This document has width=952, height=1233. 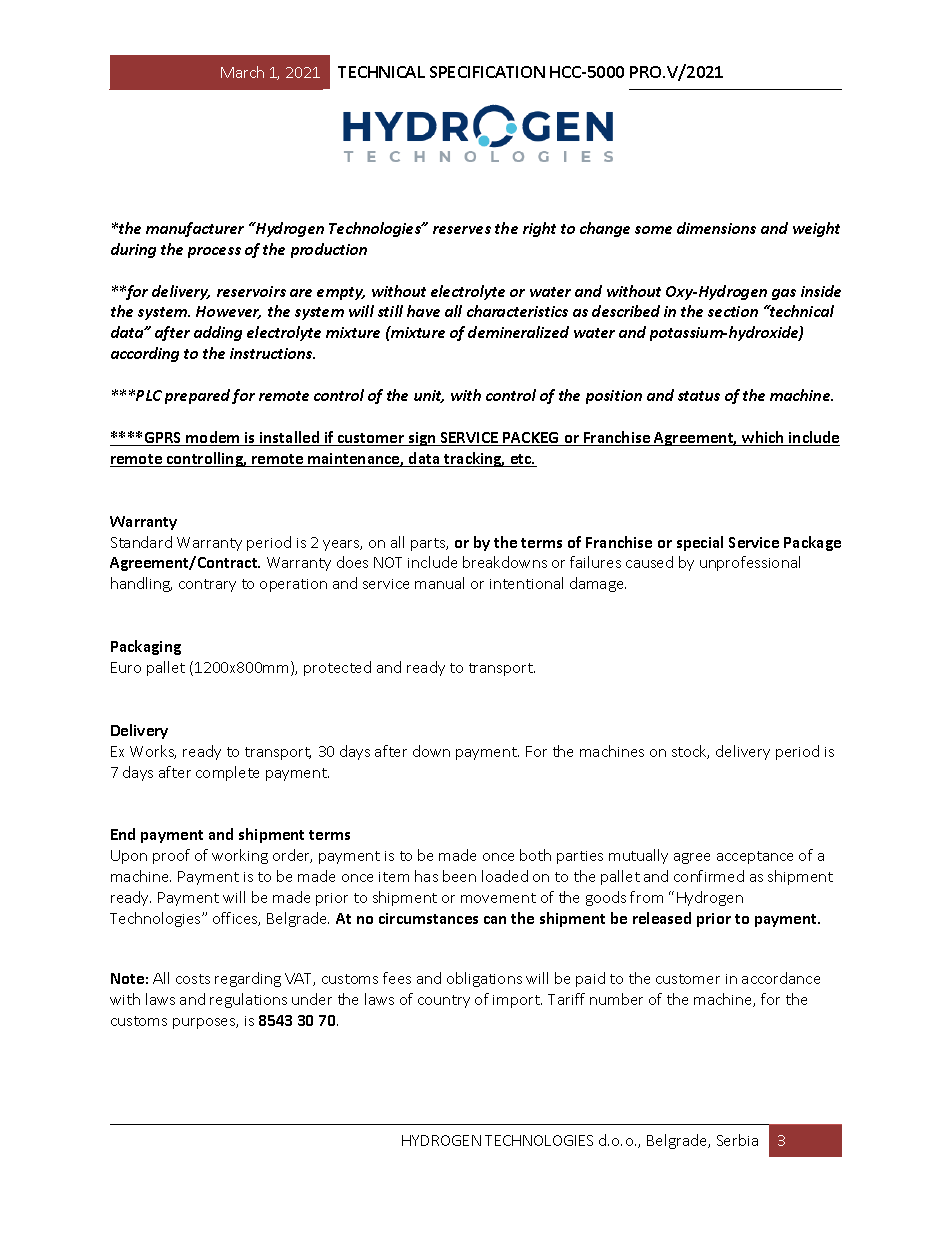 What do you see at coordinates (248, 1000) in the document?
I see `regulations` at bounding box center [248, 1000].
